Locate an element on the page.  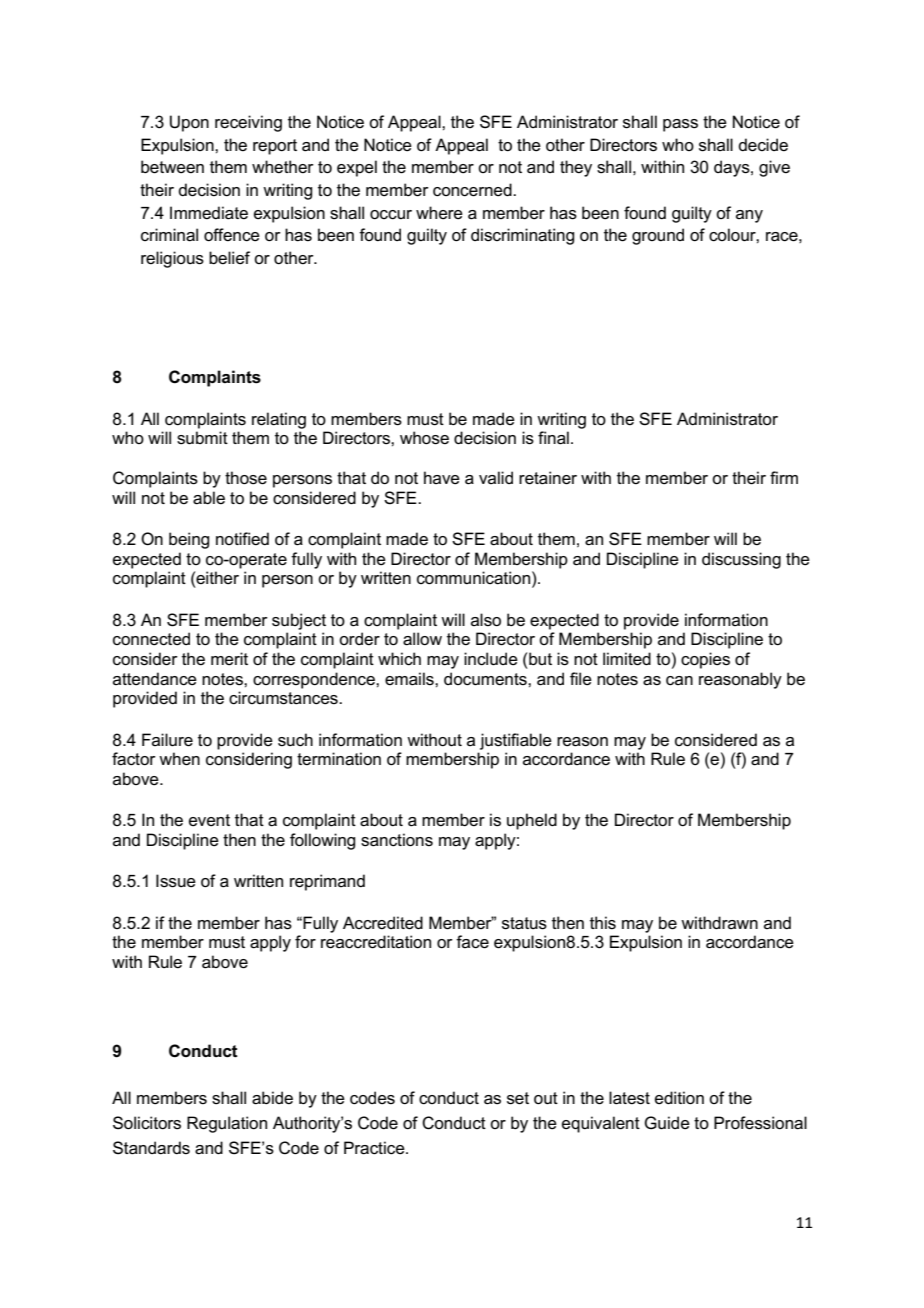
between is located at coordinates (172, 167).
